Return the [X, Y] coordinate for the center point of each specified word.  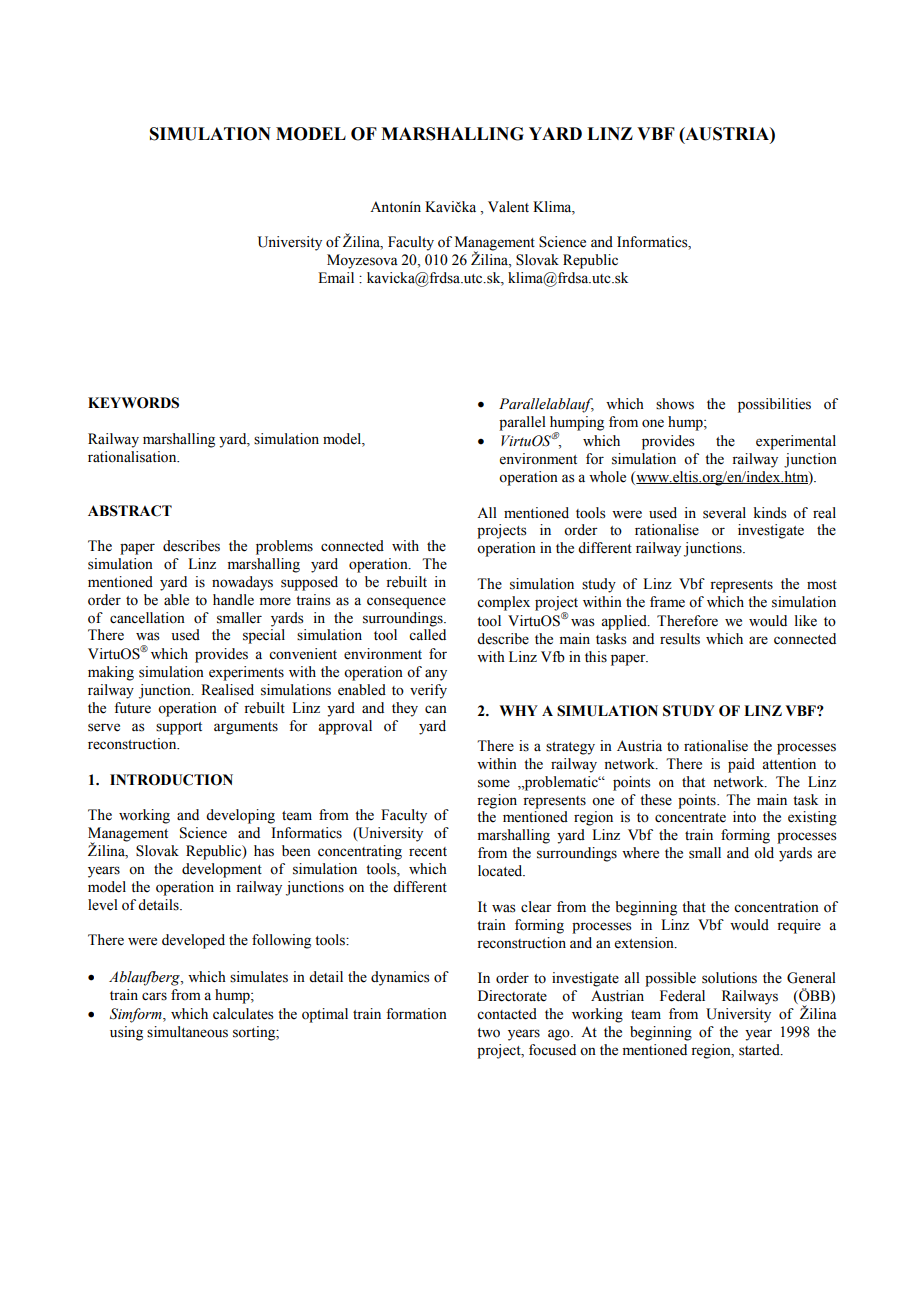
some [494, 783]
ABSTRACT [130, 511]
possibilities [774, 405]
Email [336, 277]
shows [675, 404]
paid [741, 765]
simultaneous [187, 1032]
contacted [507, 1014]
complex [503, 603]
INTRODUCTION [171, 780]
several [724, 513]
